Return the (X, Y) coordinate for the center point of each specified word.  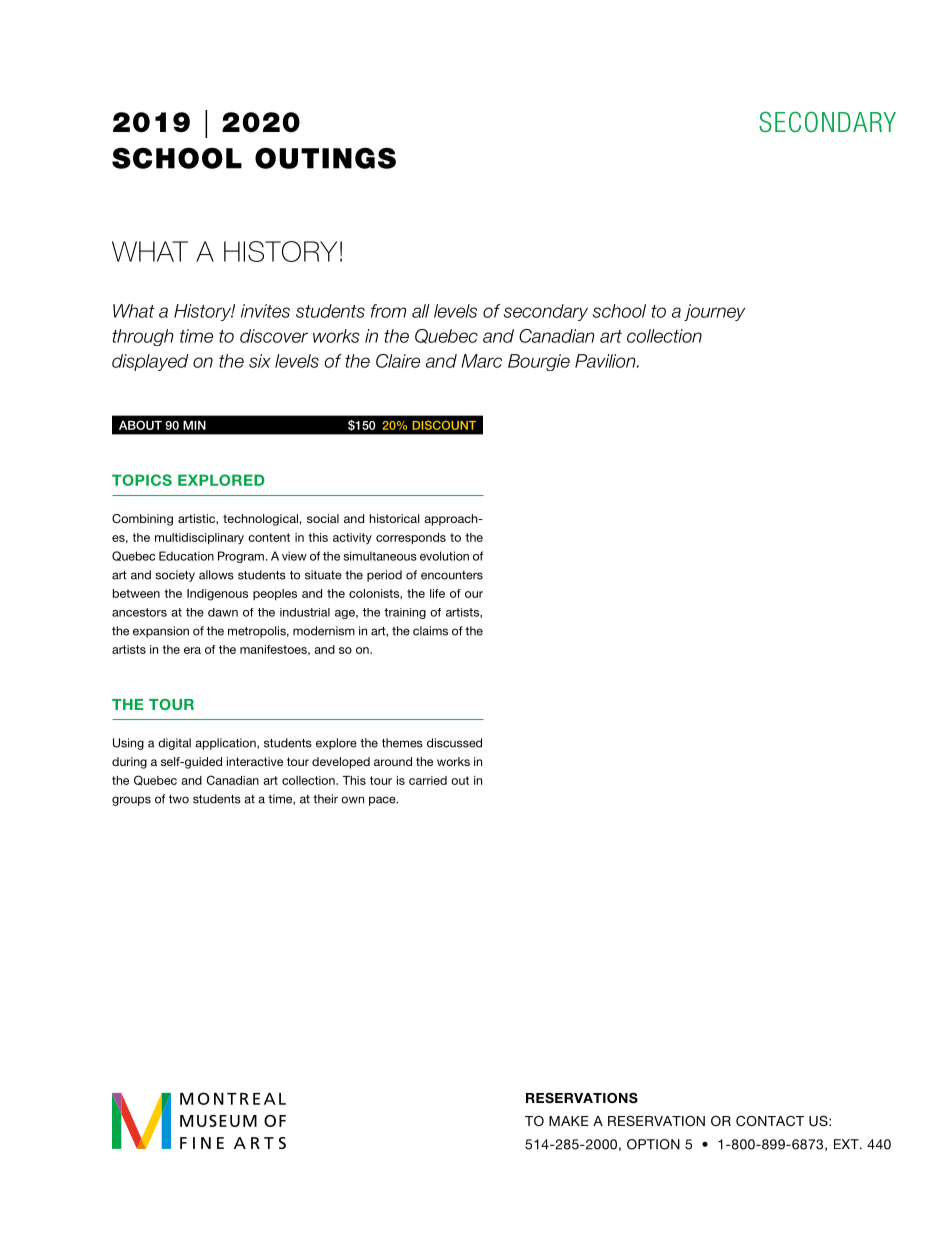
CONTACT (770, 1120)
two (179, 799)
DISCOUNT (444, 425)
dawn (223, 612)
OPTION (653, 1144)
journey (714, 312)
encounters (452, 575)
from (388, 311)
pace (383, 801)
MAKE (569, 1121)
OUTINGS (325, 158)
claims (430, 631)
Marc (481, 361)
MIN (194, 425)
